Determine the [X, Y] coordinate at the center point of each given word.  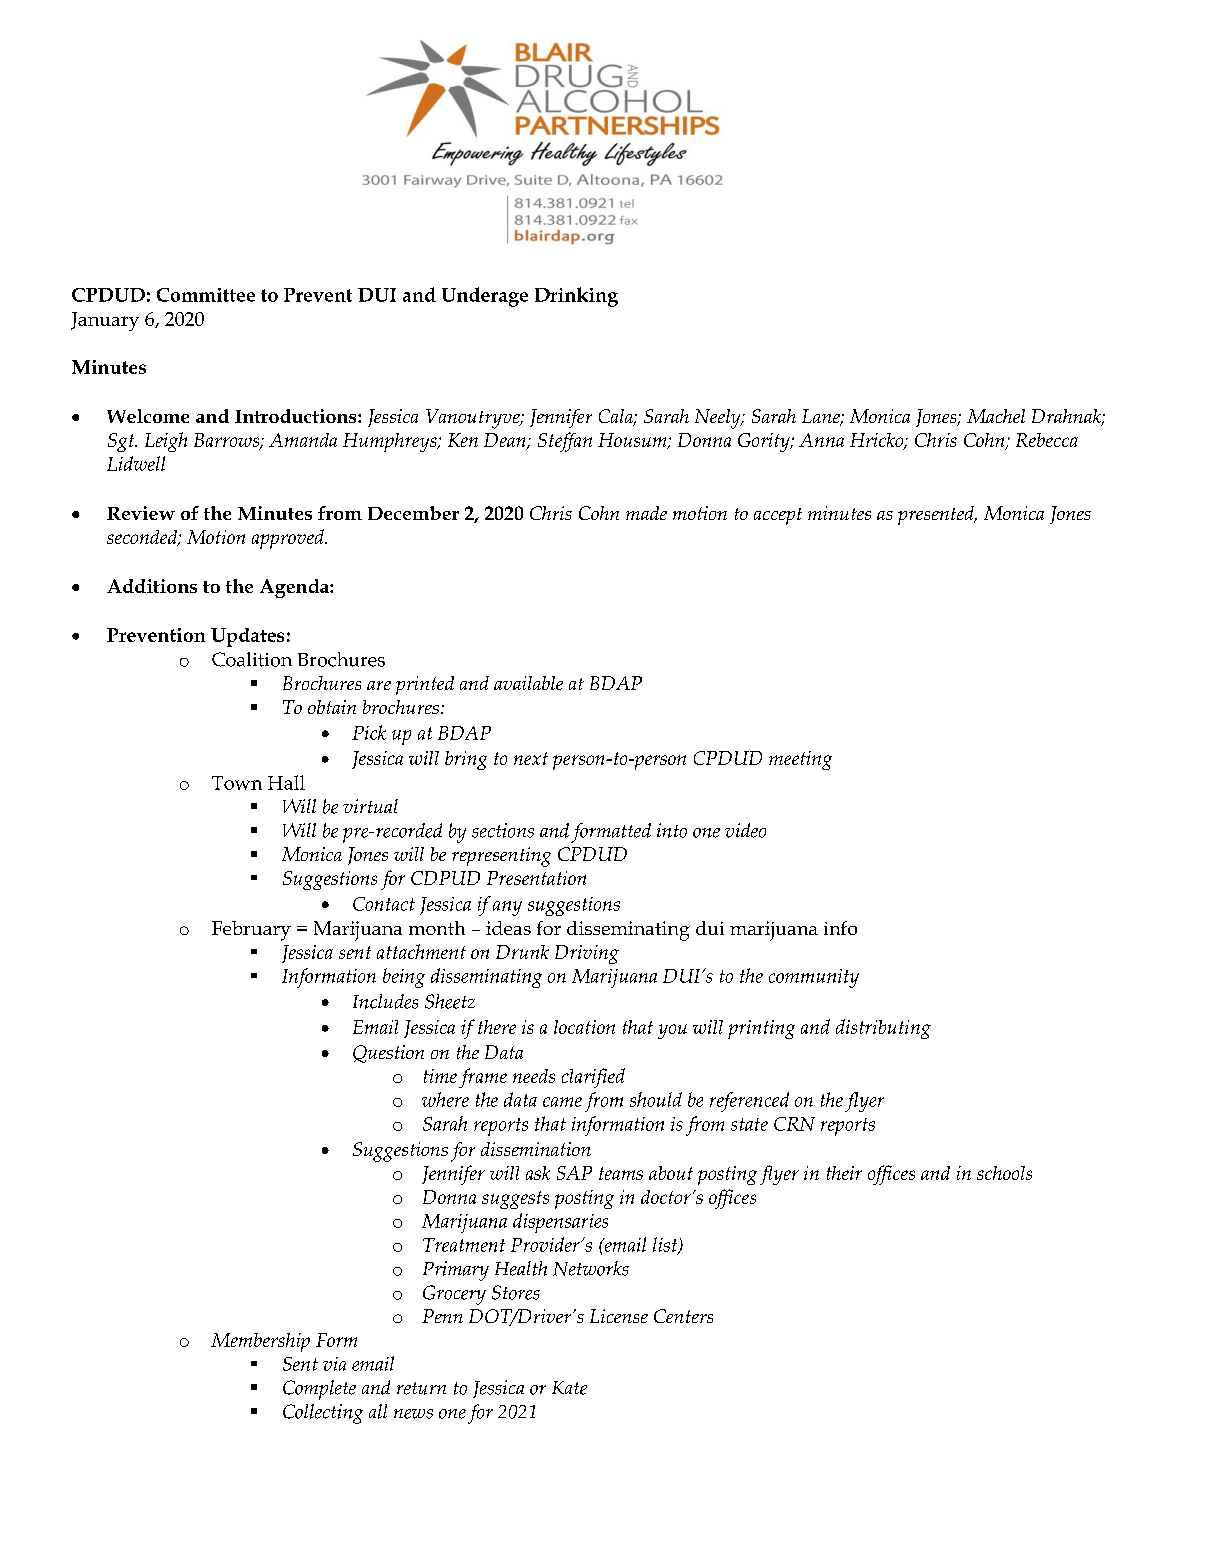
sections [503, 830]
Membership [260, 1342]
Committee [206, 295]
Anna [821, 440]
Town [237, 783]
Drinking [576, 297]
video [745, 830]
